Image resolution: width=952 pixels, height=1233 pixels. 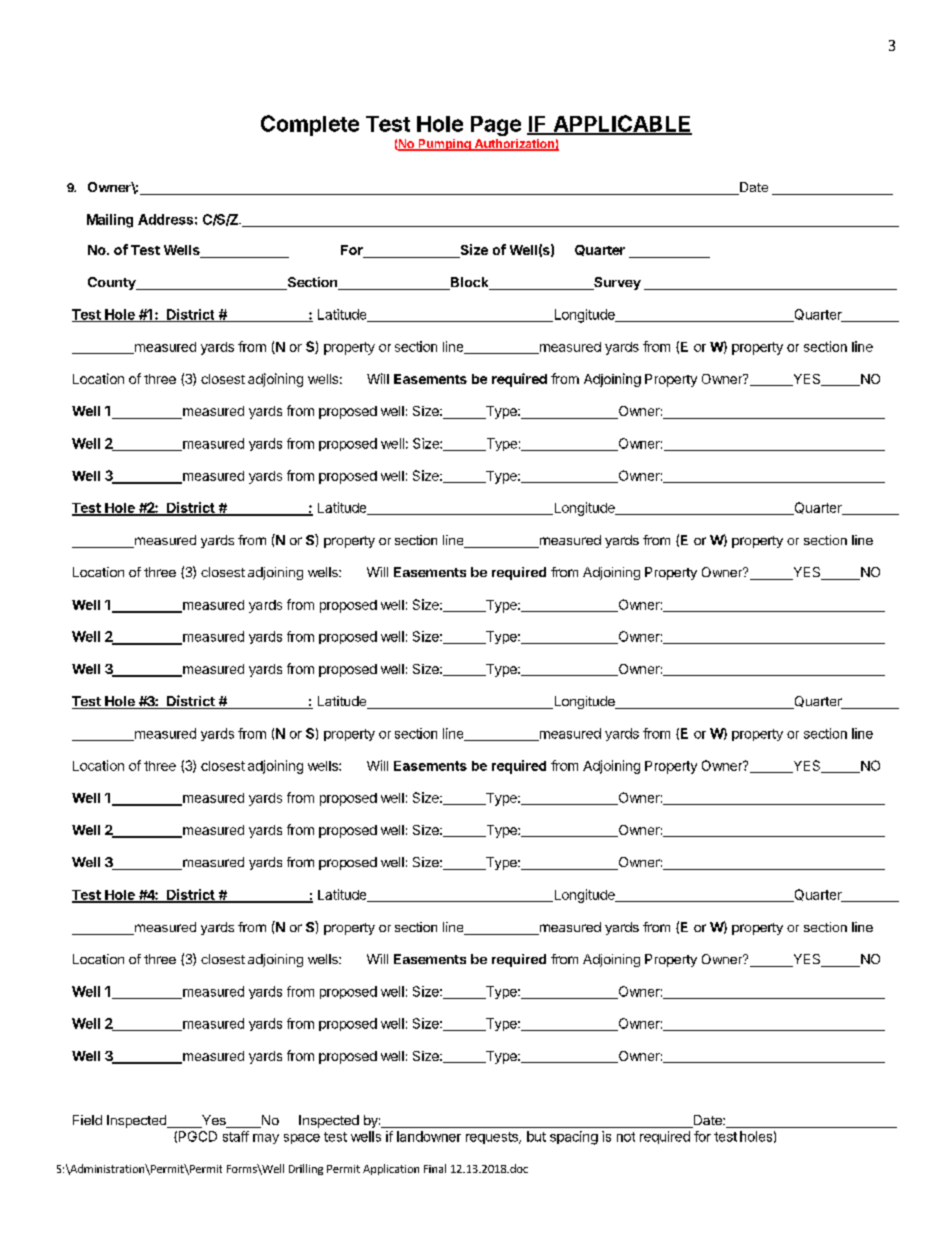 I want to click on Complete, so click(x=310, y=125).
